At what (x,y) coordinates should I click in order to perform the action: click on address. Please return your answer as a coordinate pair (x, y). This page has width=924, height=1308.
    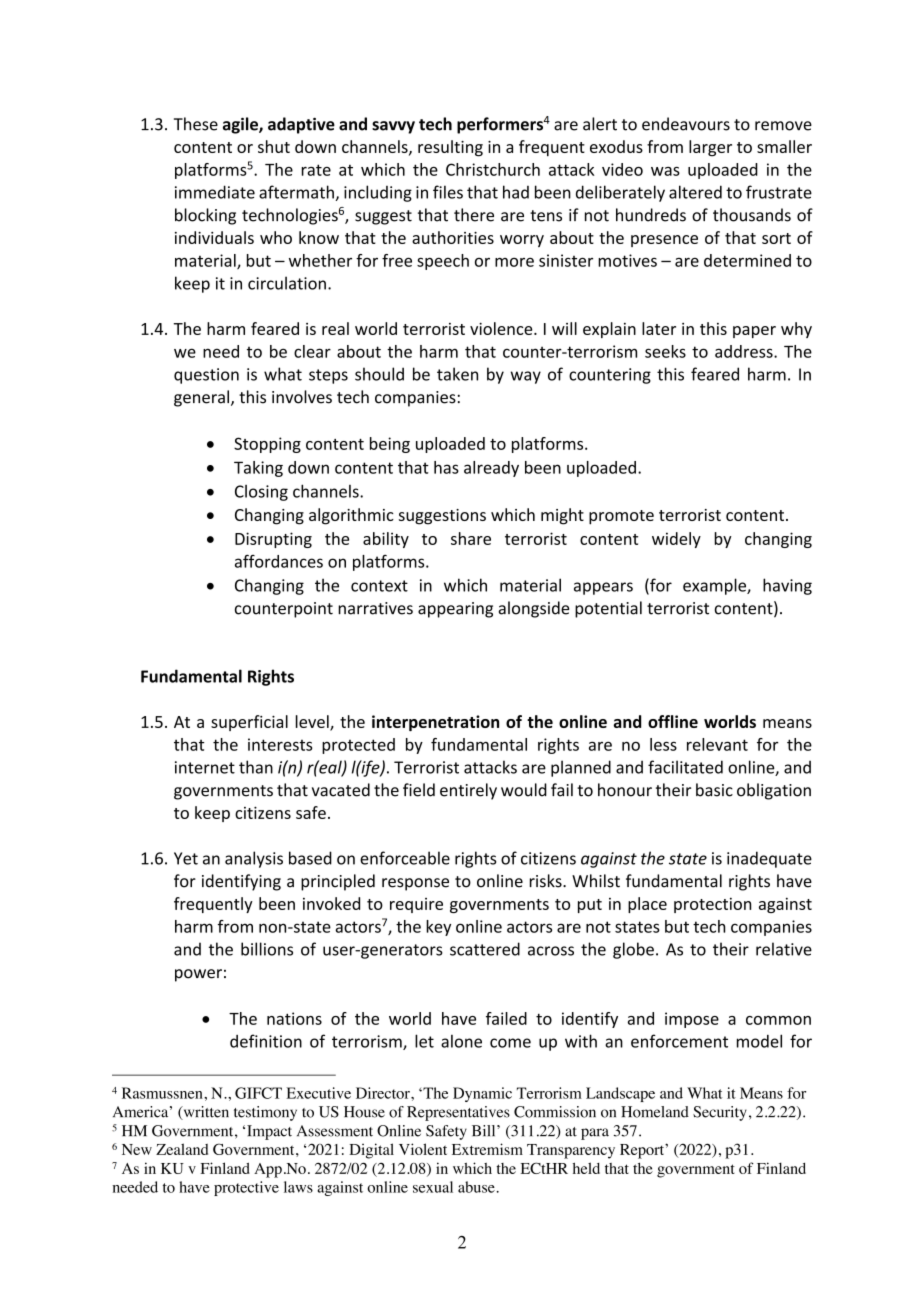
    Looking at the image, I should click on (745, 351).
